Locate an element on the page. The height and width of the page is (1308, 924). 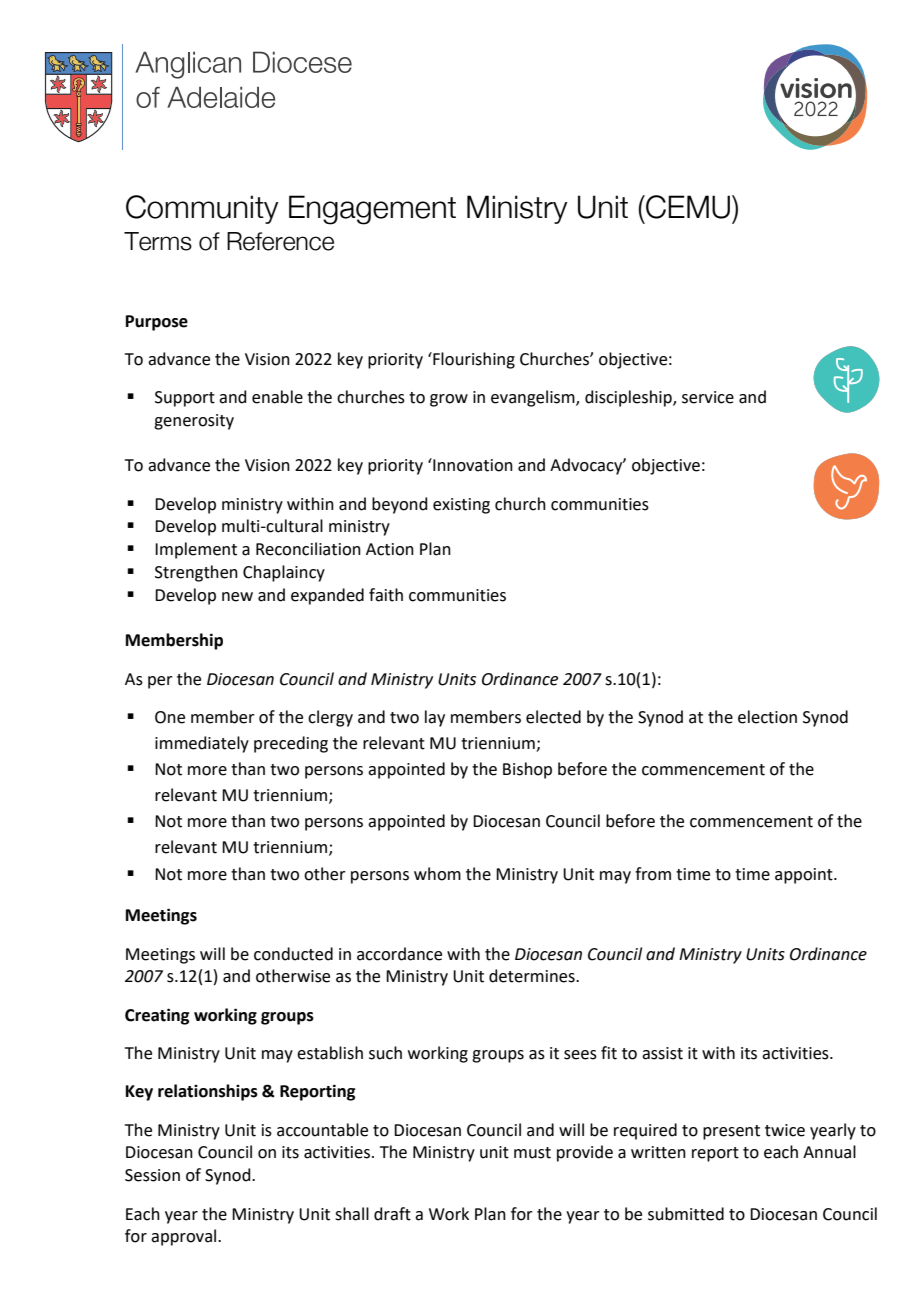
Engagement is located at coordinates (372, 210).
